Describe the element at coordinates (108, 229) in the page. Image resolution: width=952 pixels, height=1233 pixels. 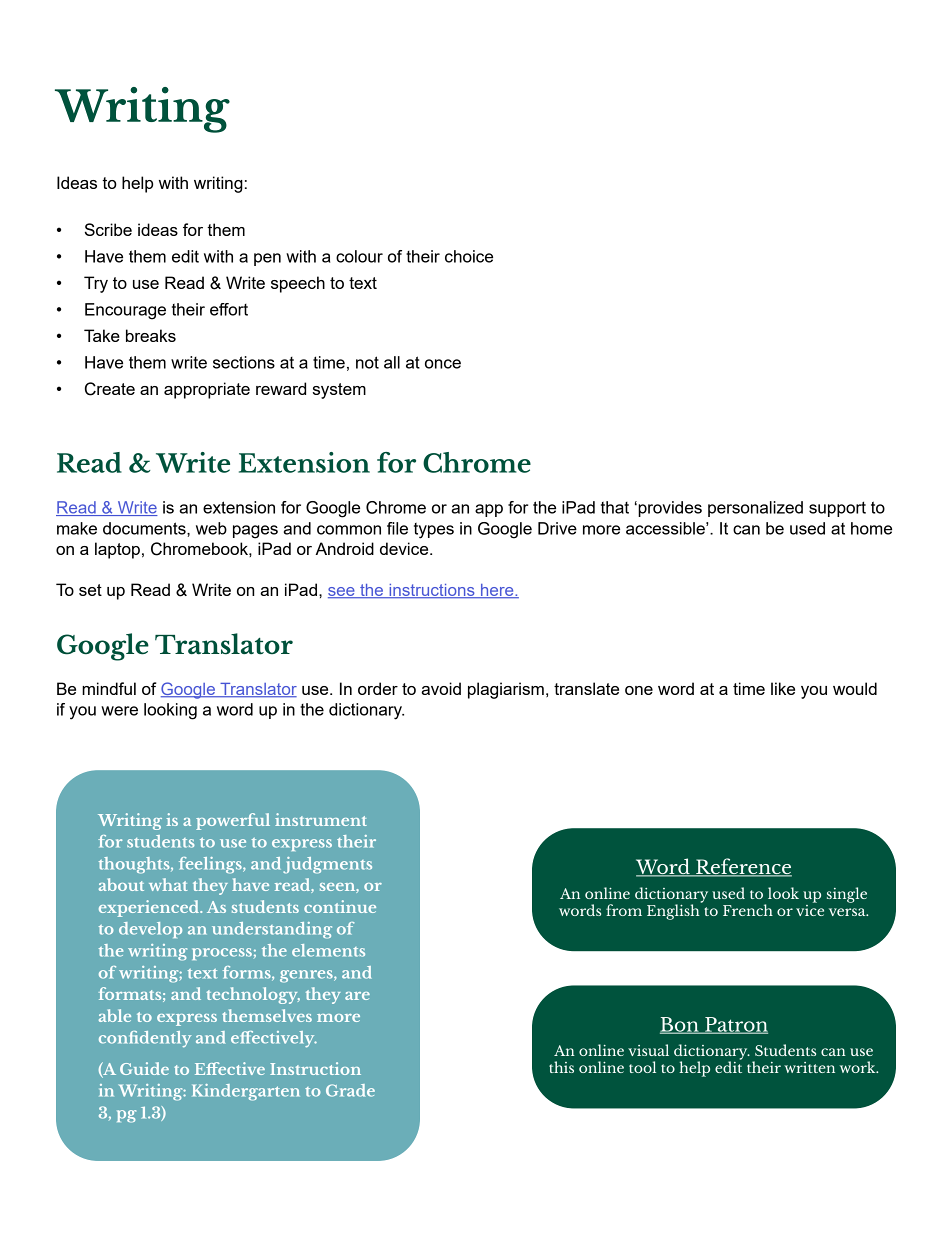
I see `Scribe` at that location.
